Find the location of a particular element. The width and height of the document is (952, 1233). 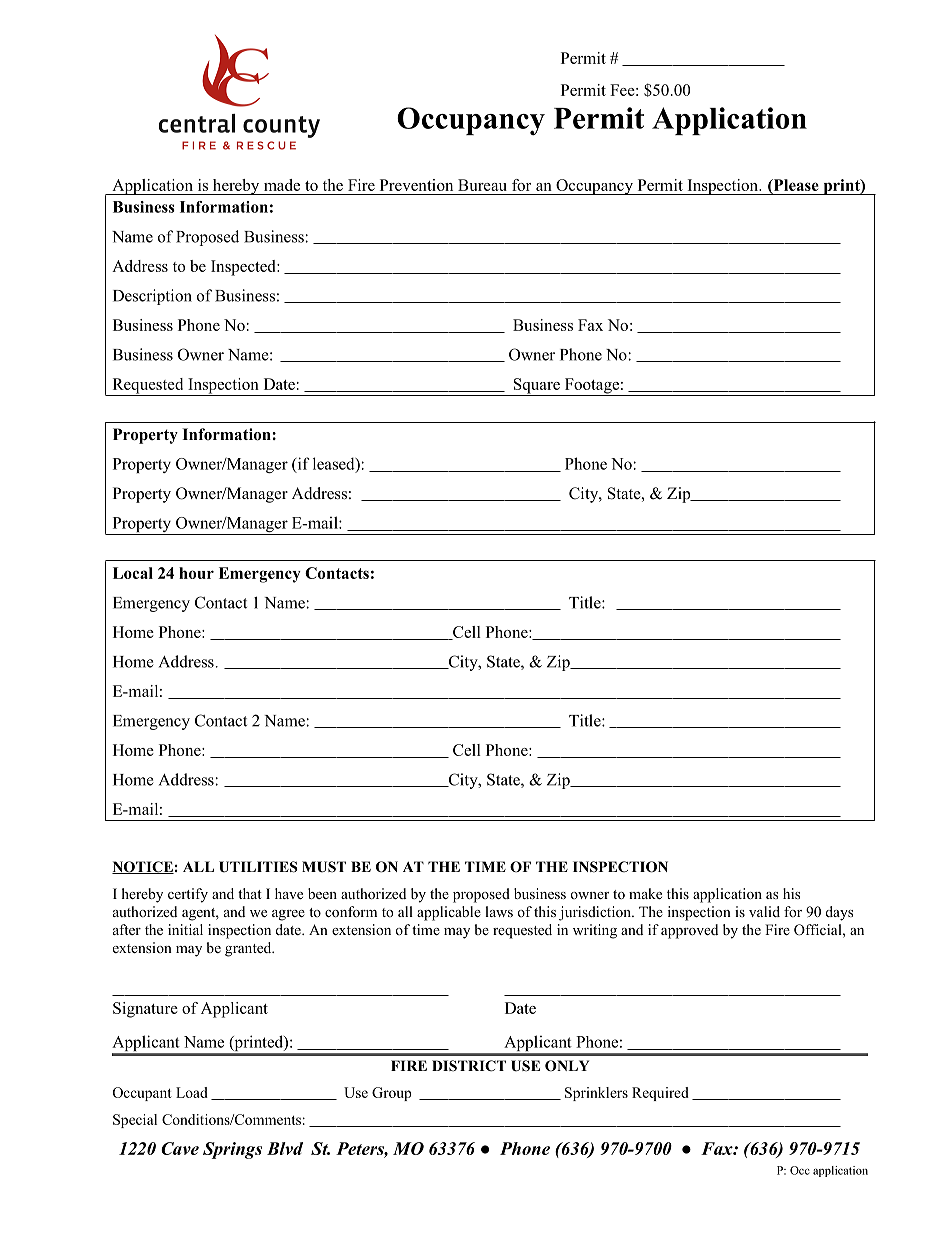

laws is located at coordinates (499, 911).
